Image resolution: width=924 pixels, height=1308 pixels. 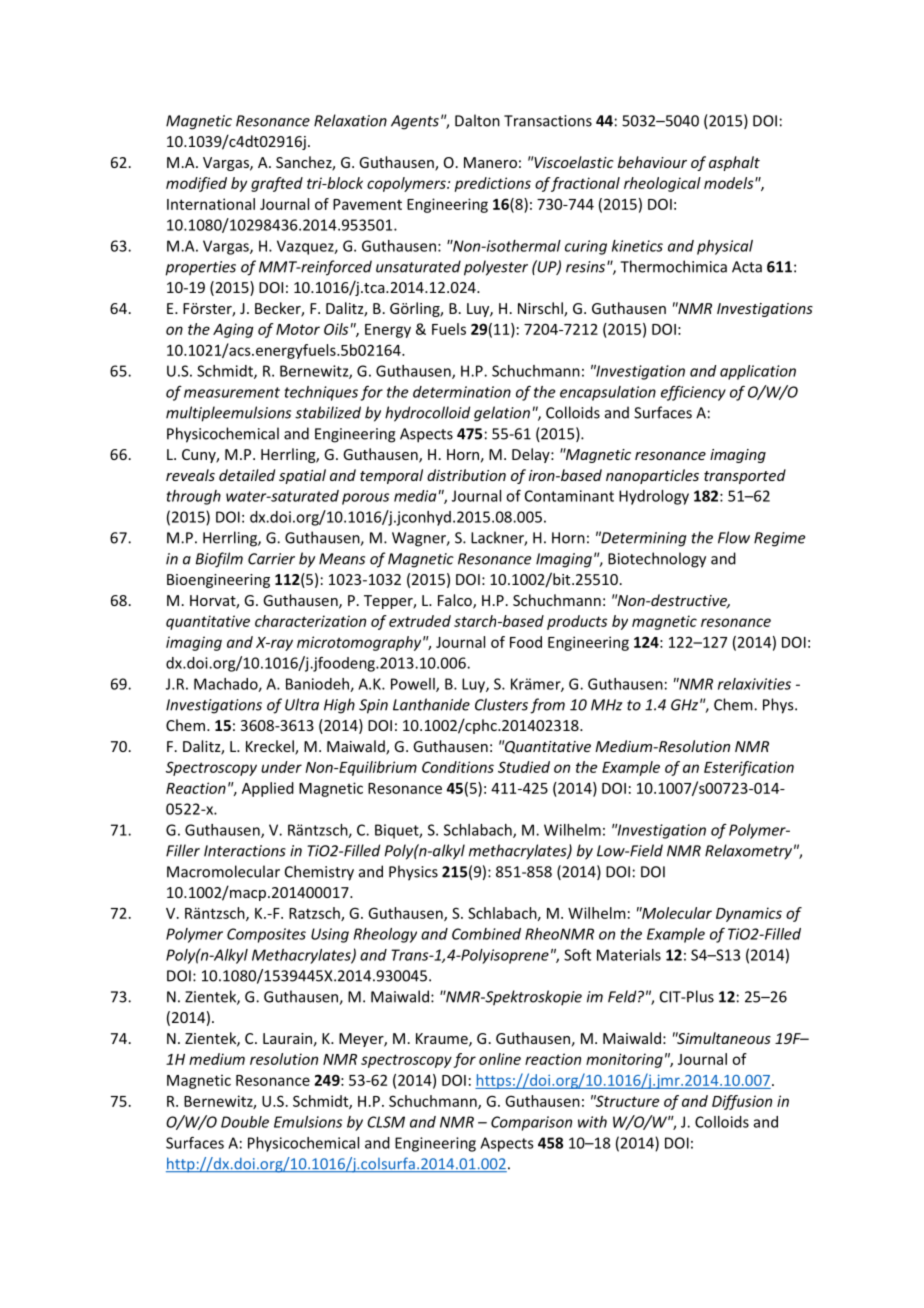 What do you see at coordinates (657, 560) in the screenshot?
I see `Biotechnology` at bounding box center [657, 560].
